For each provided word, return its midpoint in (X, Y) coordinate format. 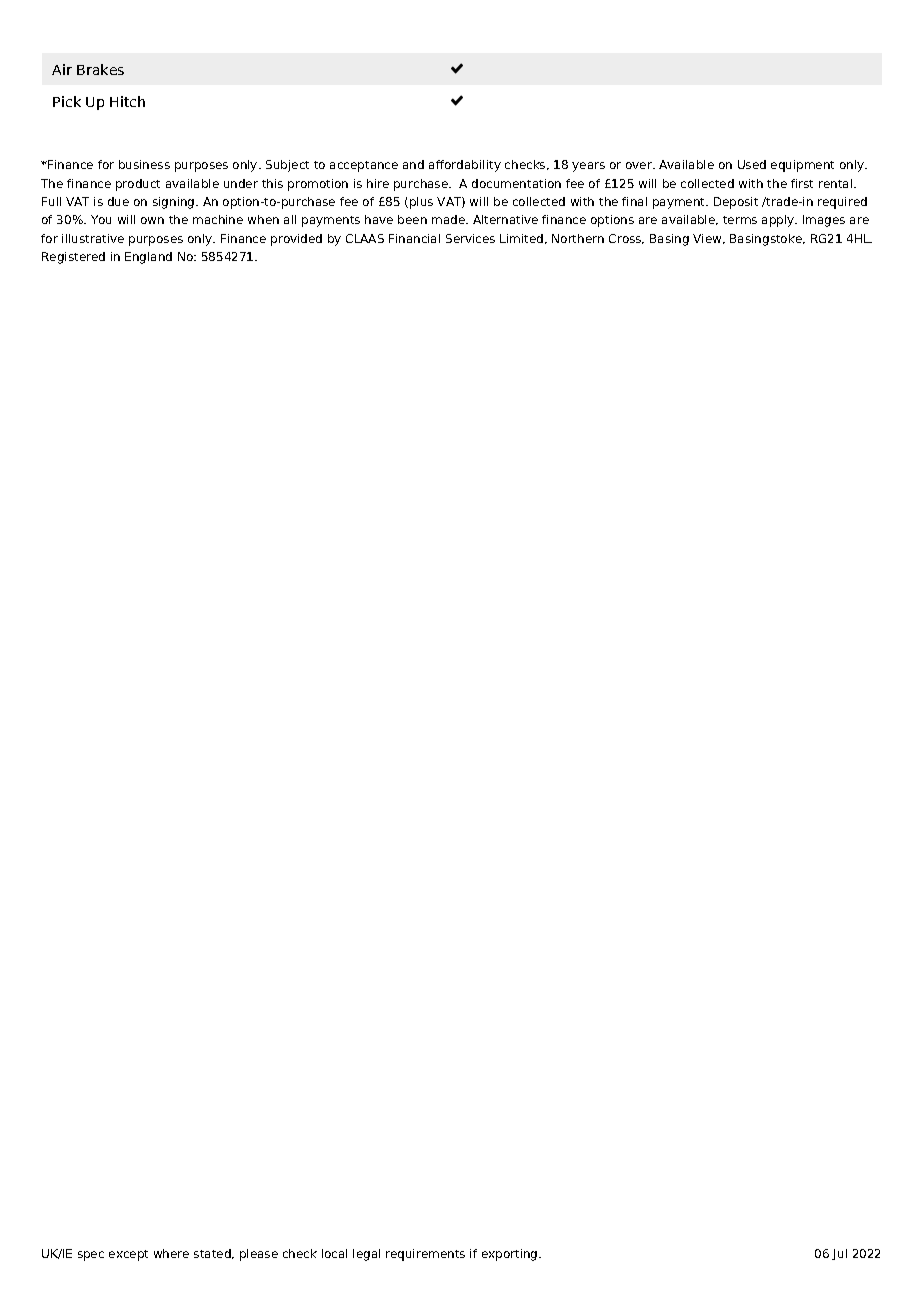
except (128, 1255)
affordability (465, 166)
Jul (839, 1254)
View (708, 239)
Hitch (127, 101)
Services (470, 238)
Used (752, 164)
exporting (511, 1255)
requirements (425, 1255)
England (148, 258)
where (171, 1253)
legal (366, 1255)
